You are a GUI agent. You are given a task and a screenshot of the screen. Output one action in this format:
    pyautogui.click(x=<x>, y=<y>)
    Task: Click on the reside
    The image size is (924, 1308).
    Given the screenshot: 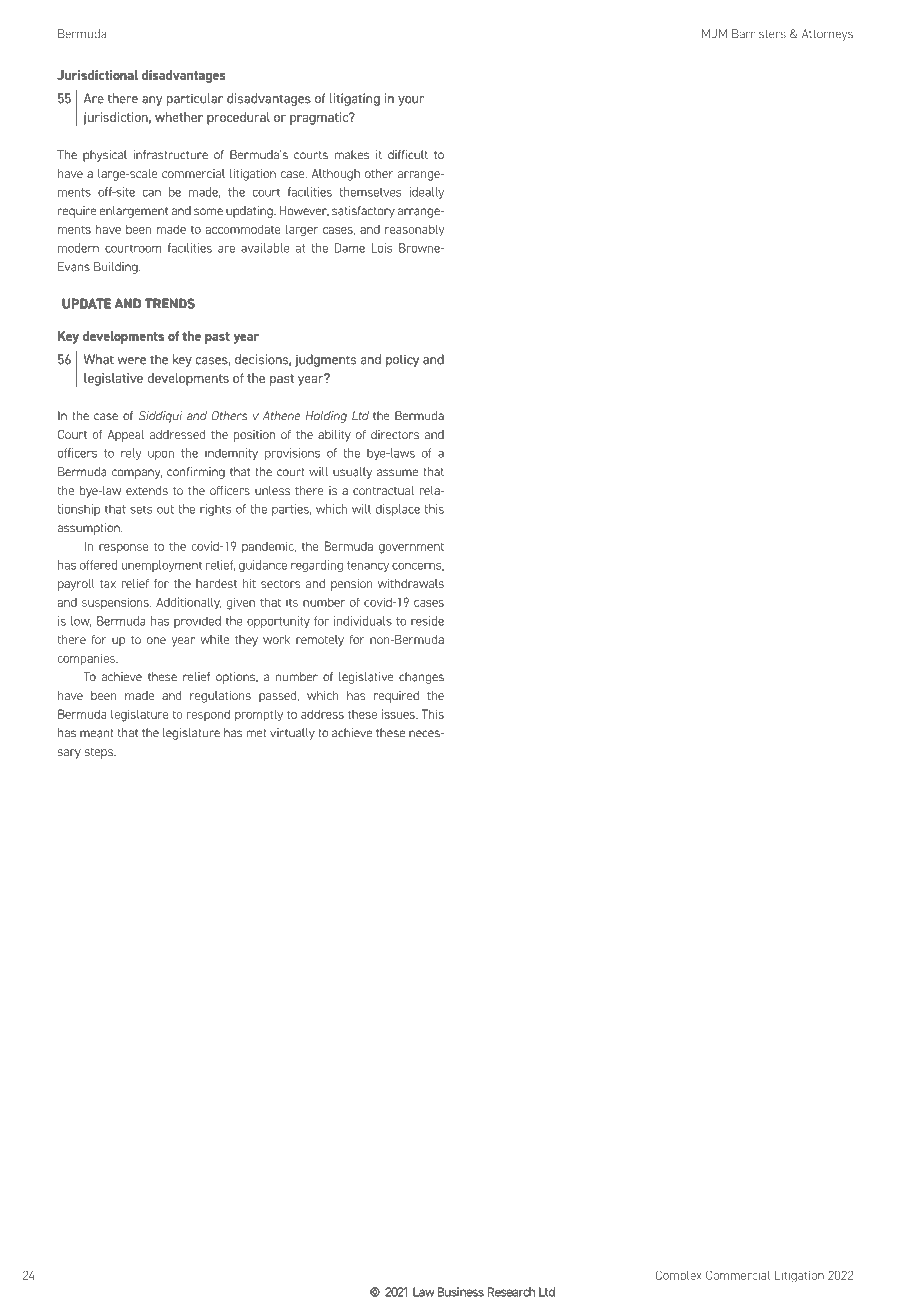 What is the action you would take?
    pyautogui.click(x=427, y=621)
